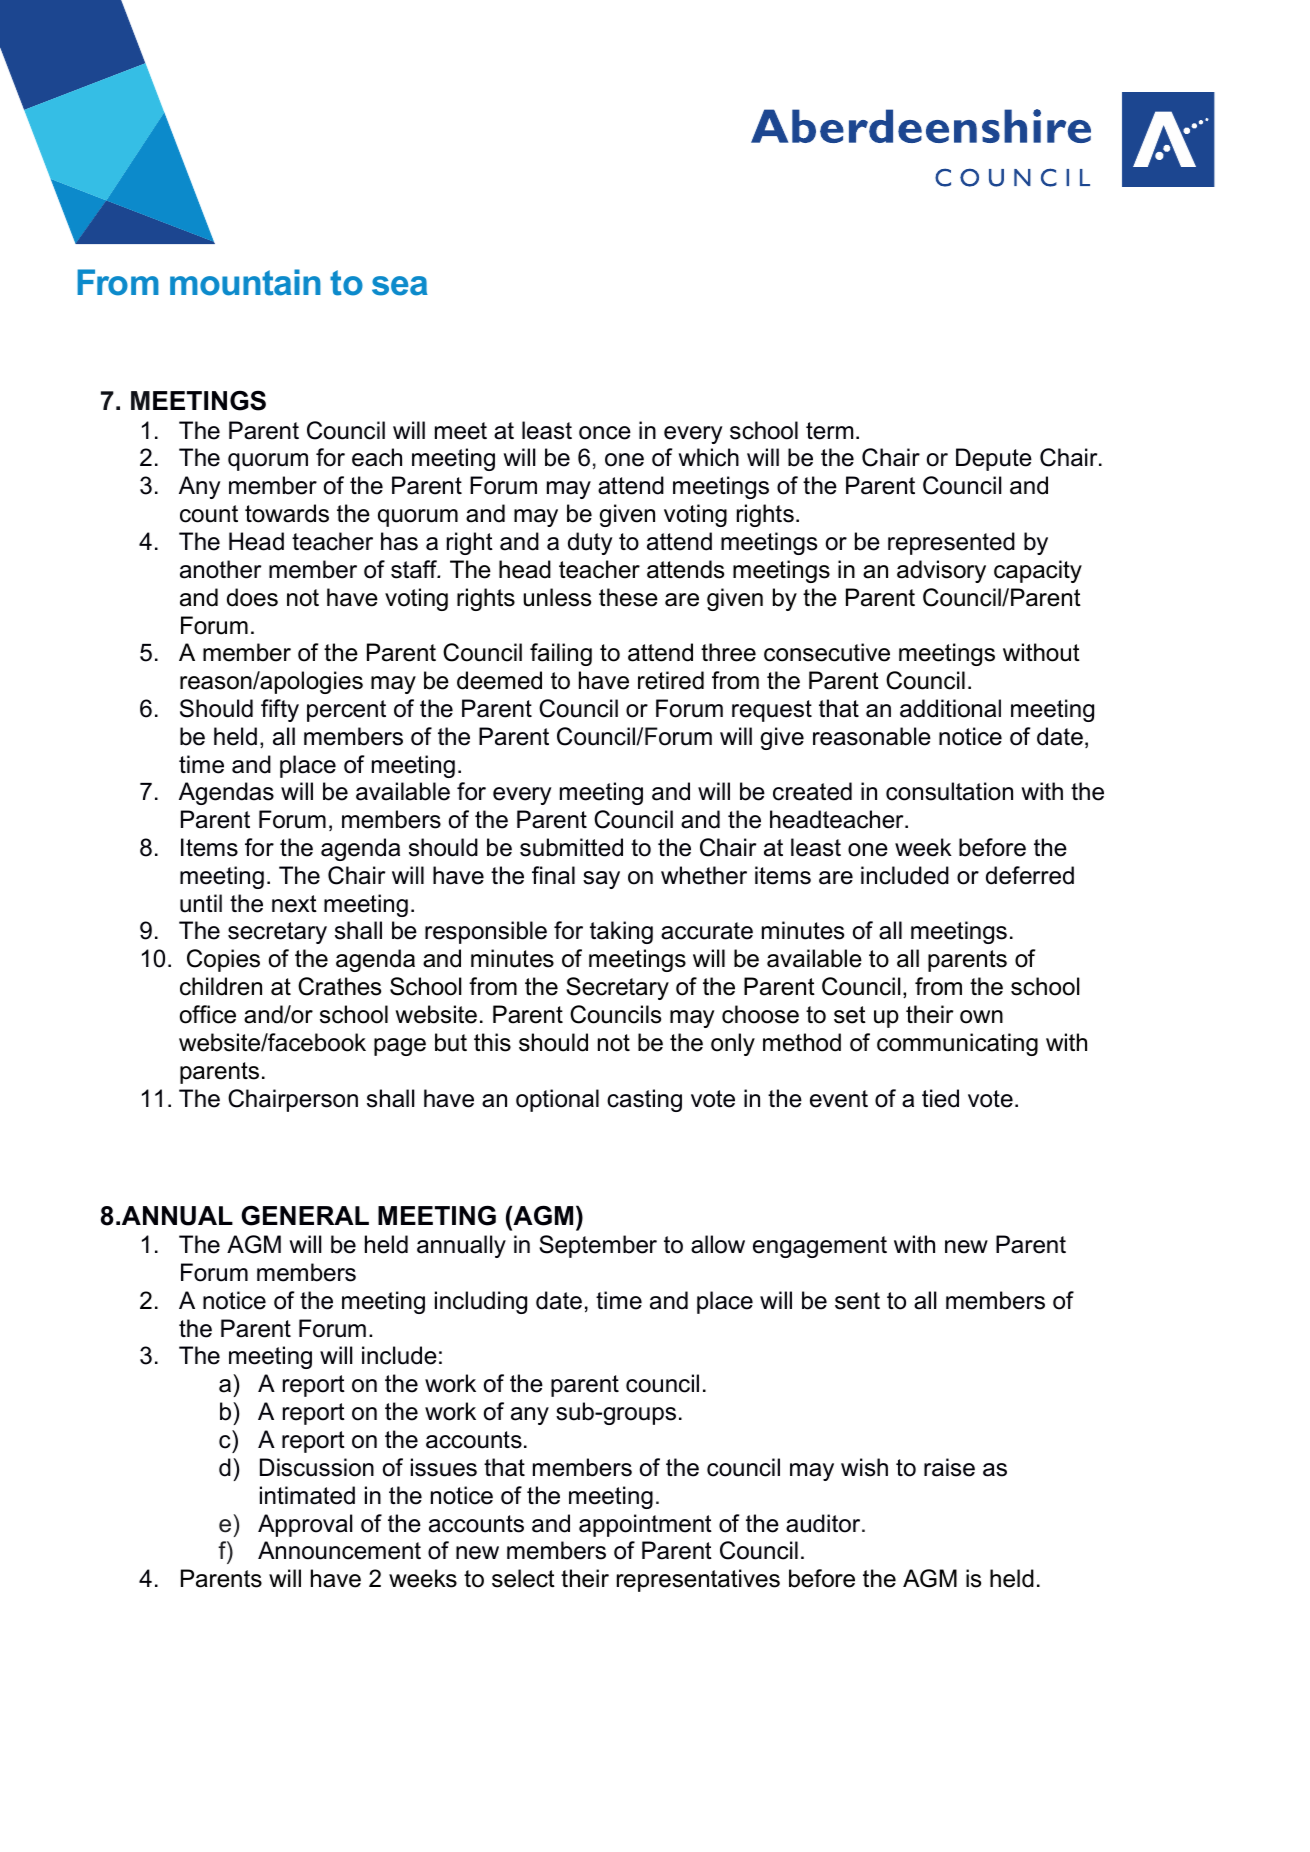  What do you see at coordinates (621, 932) in the screenshot?
I see `taking` at bounding box center [621, 932].
